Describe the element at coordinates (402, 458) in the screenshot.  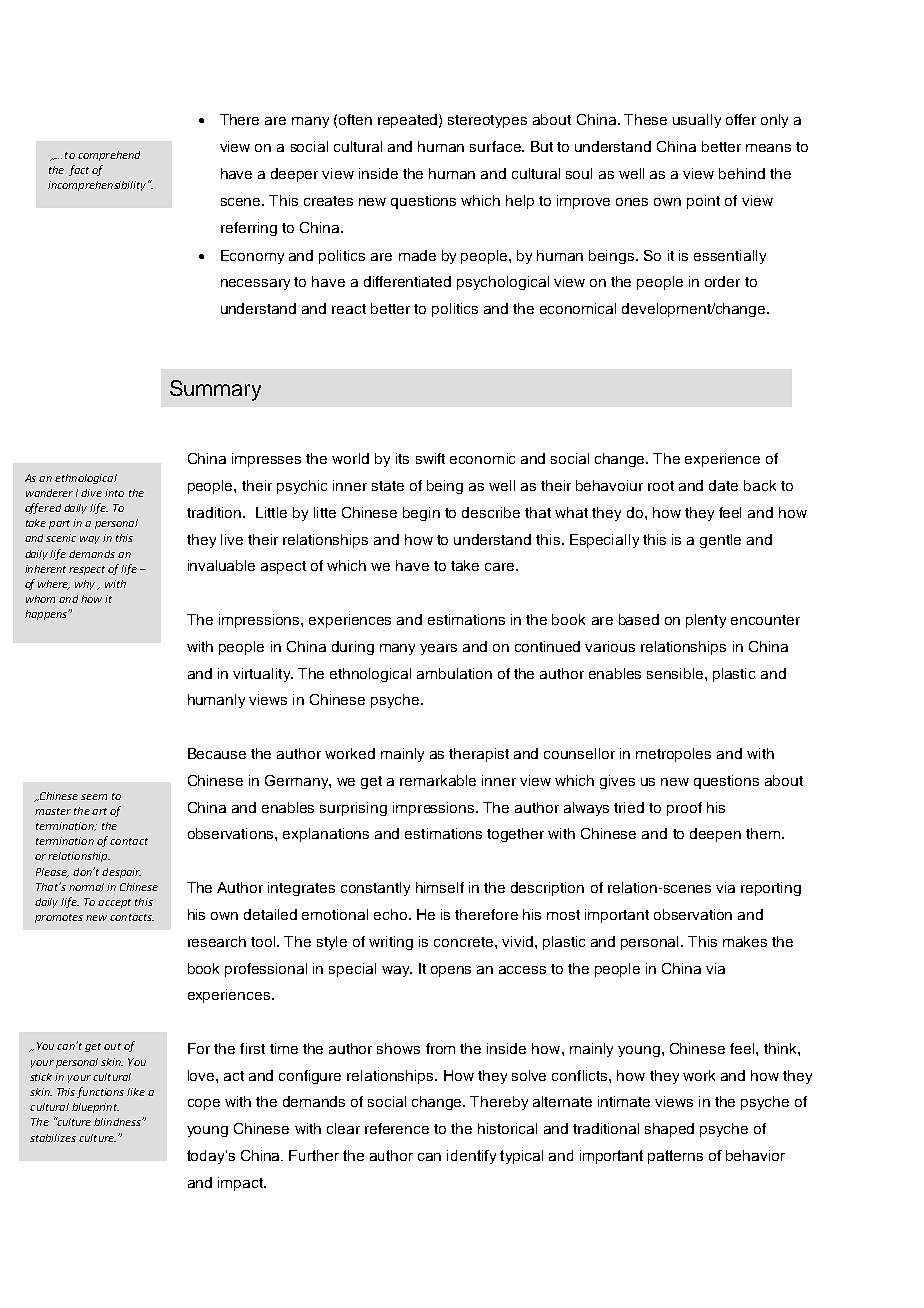
I see `its` at that location.
